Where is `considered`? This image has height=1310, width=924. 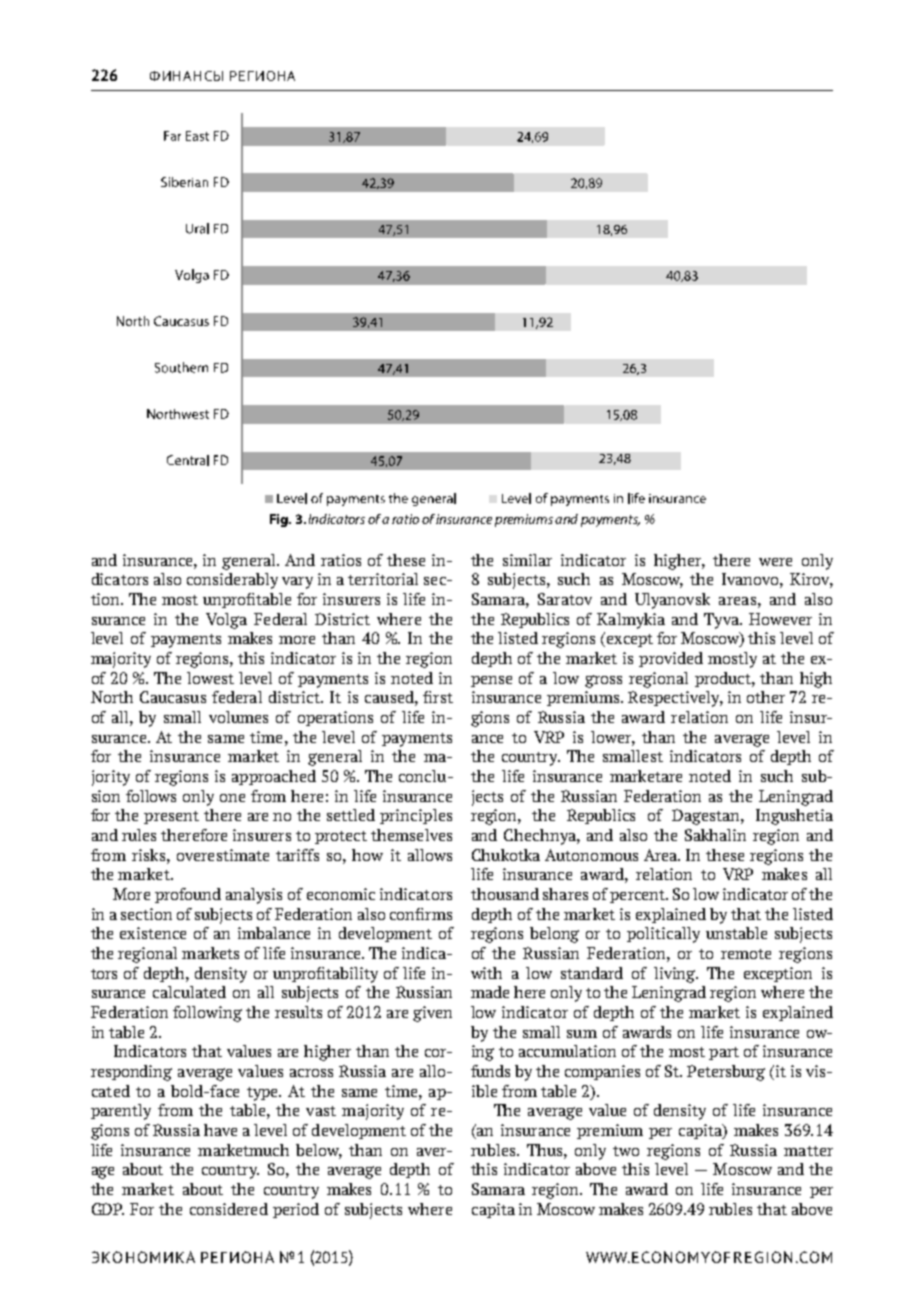
considered is located at coordinates (229, 1209).
